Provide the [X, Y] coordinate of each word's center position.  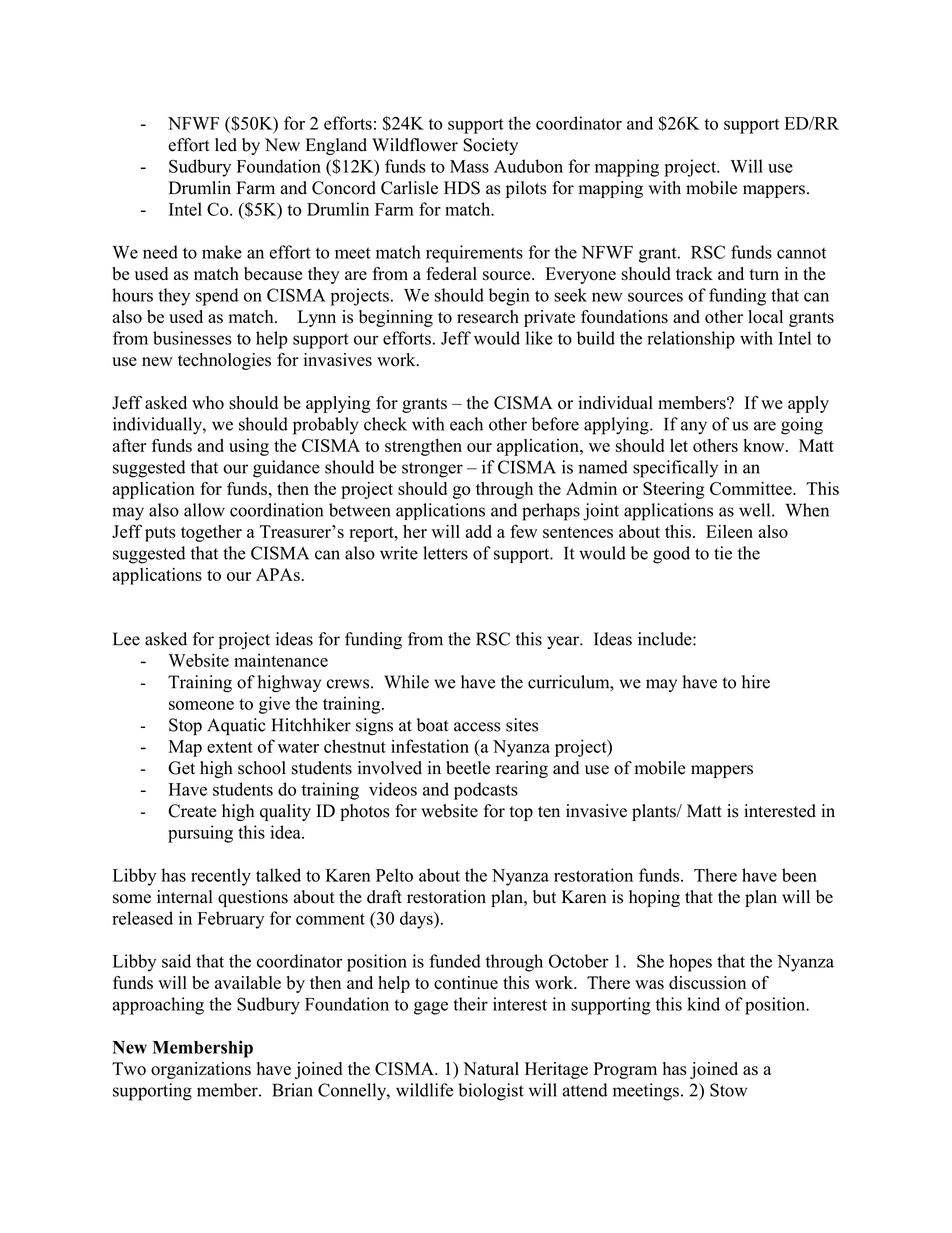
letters [445, 553]
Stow [728, 1090]
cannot [801, 253]
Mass [469, 166]
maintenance [281, 660]
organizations [201, 1070]
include [666, 639]
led [226, 145]
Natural [491, 1068]
